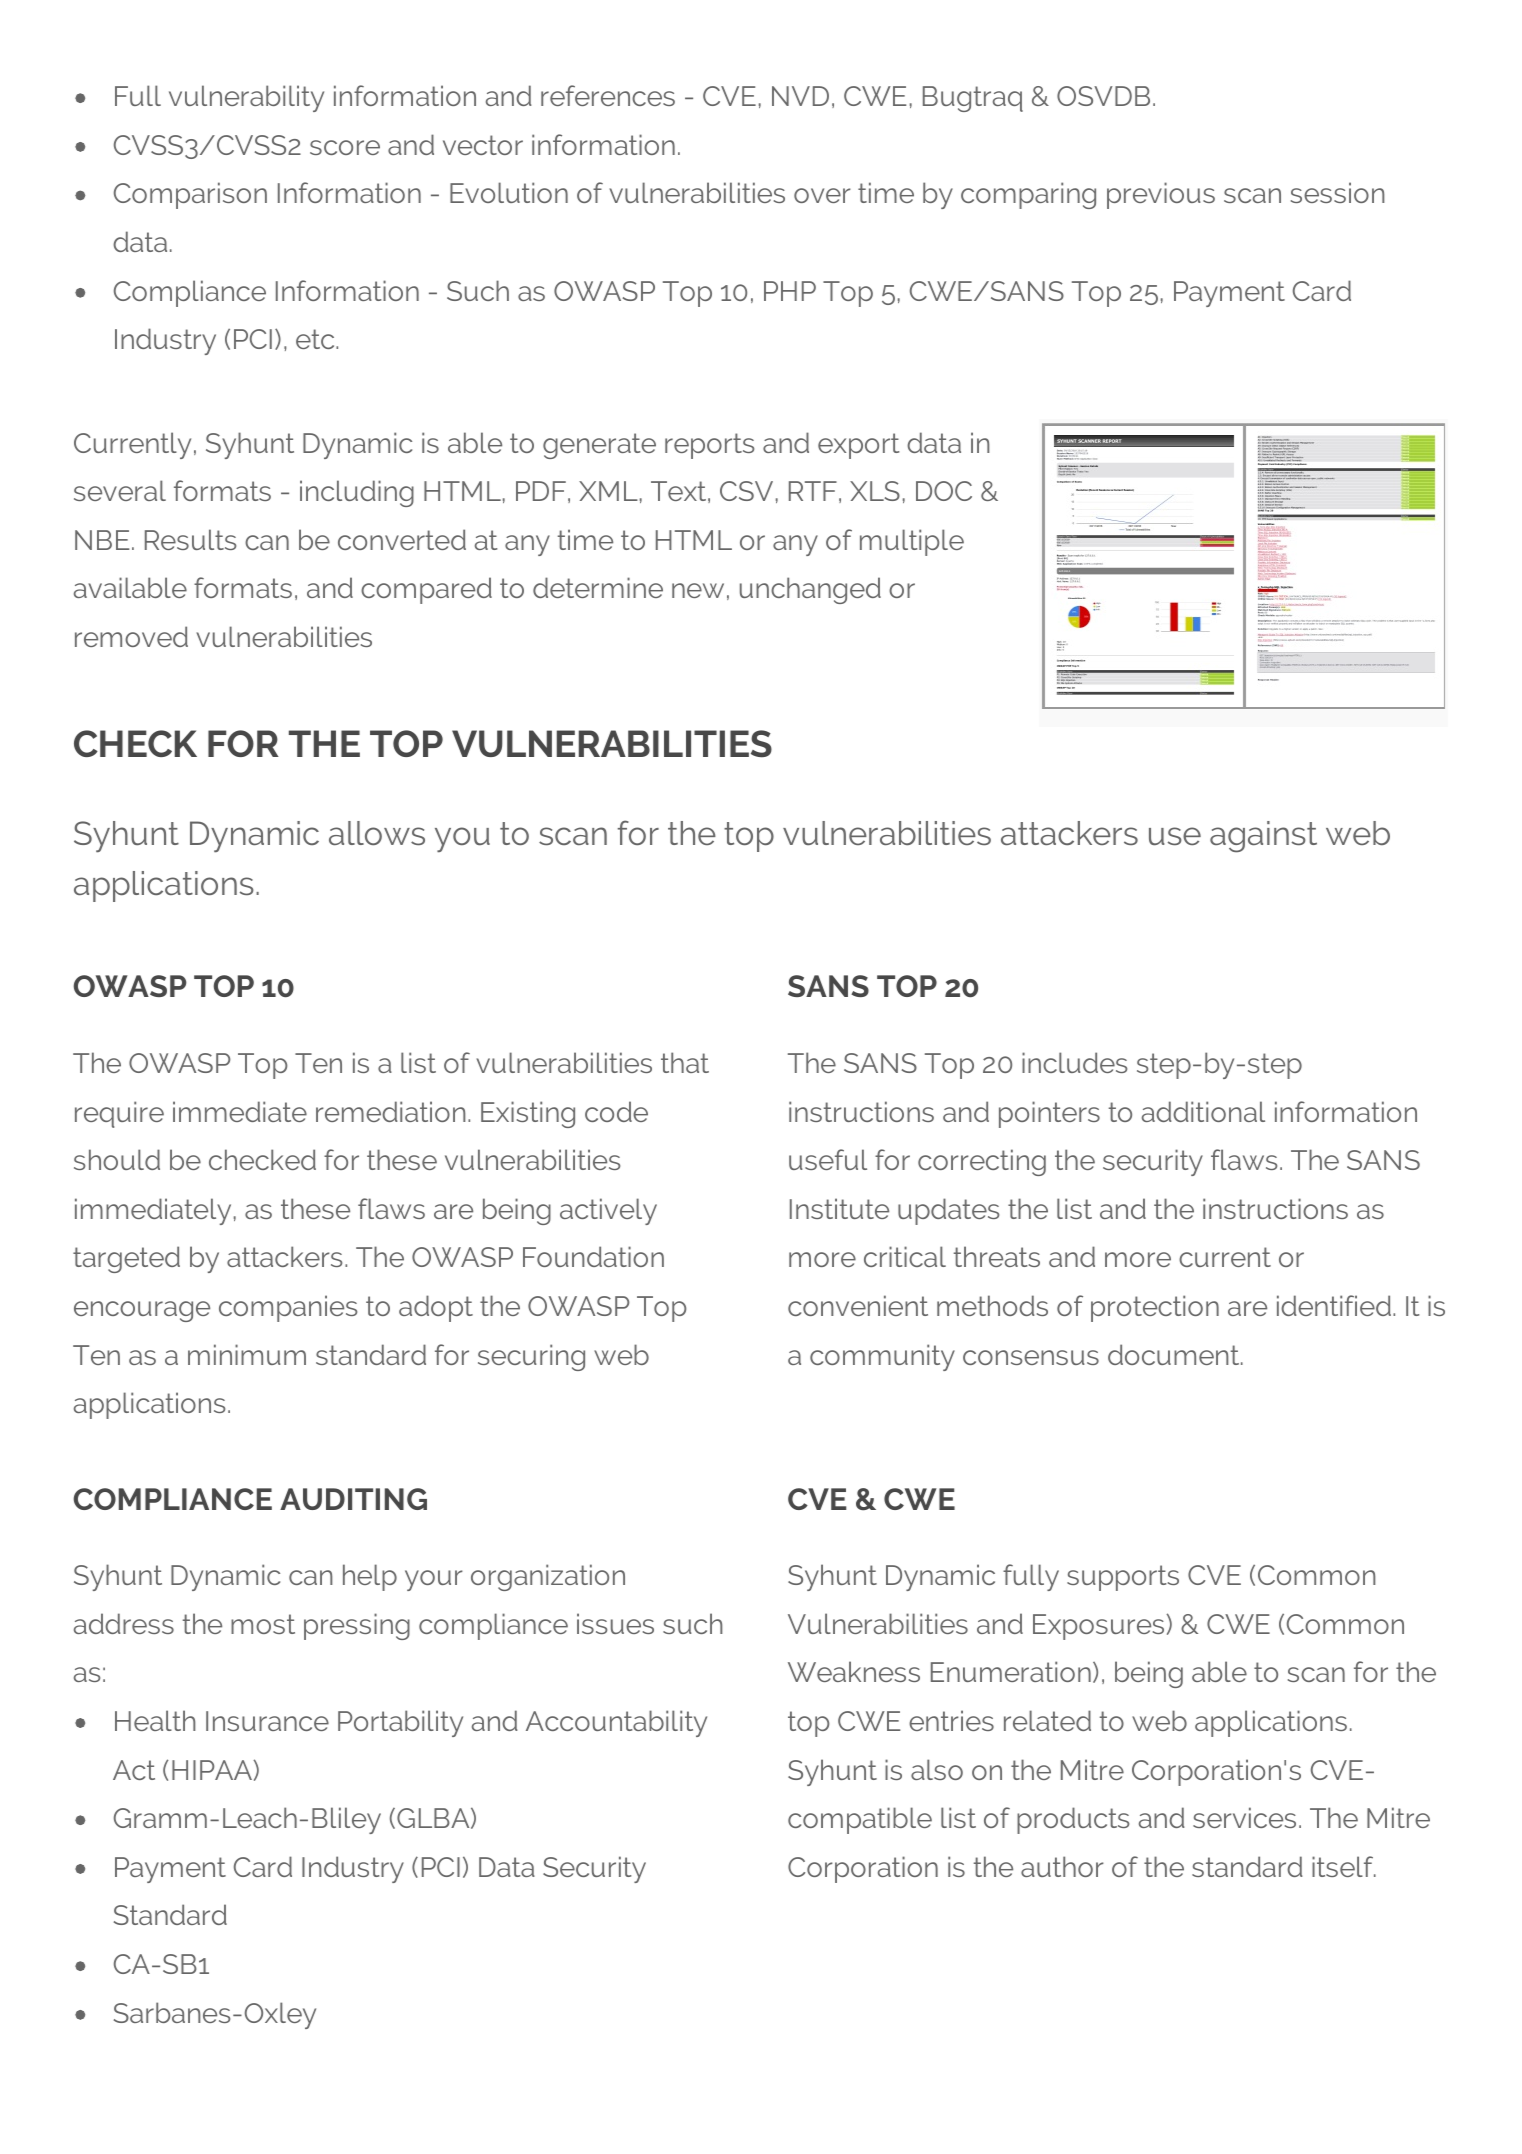  I want to click on companies, so click(288, 1308).
